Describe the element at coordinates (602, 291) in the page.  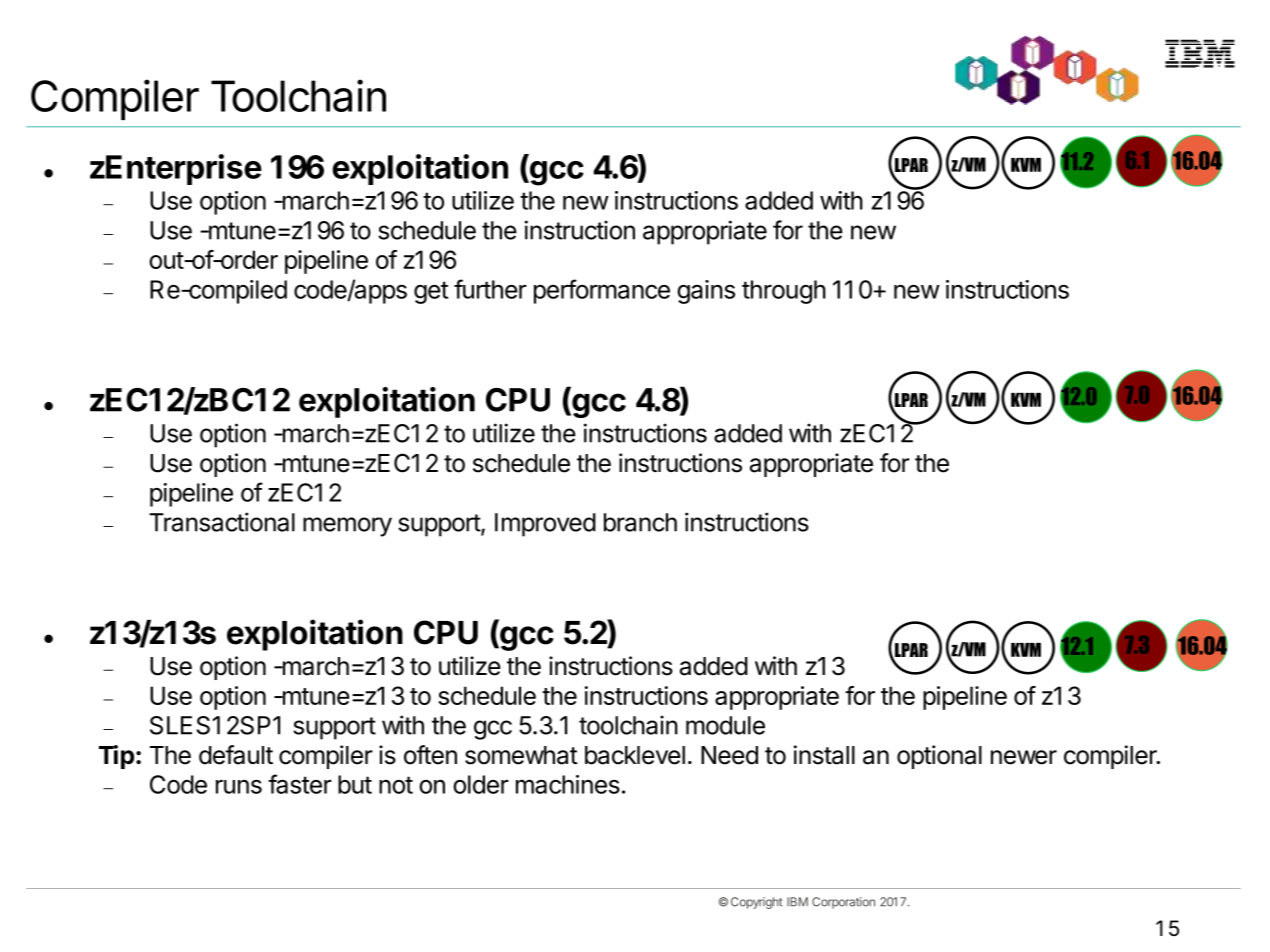
I see `performance` at that location.
